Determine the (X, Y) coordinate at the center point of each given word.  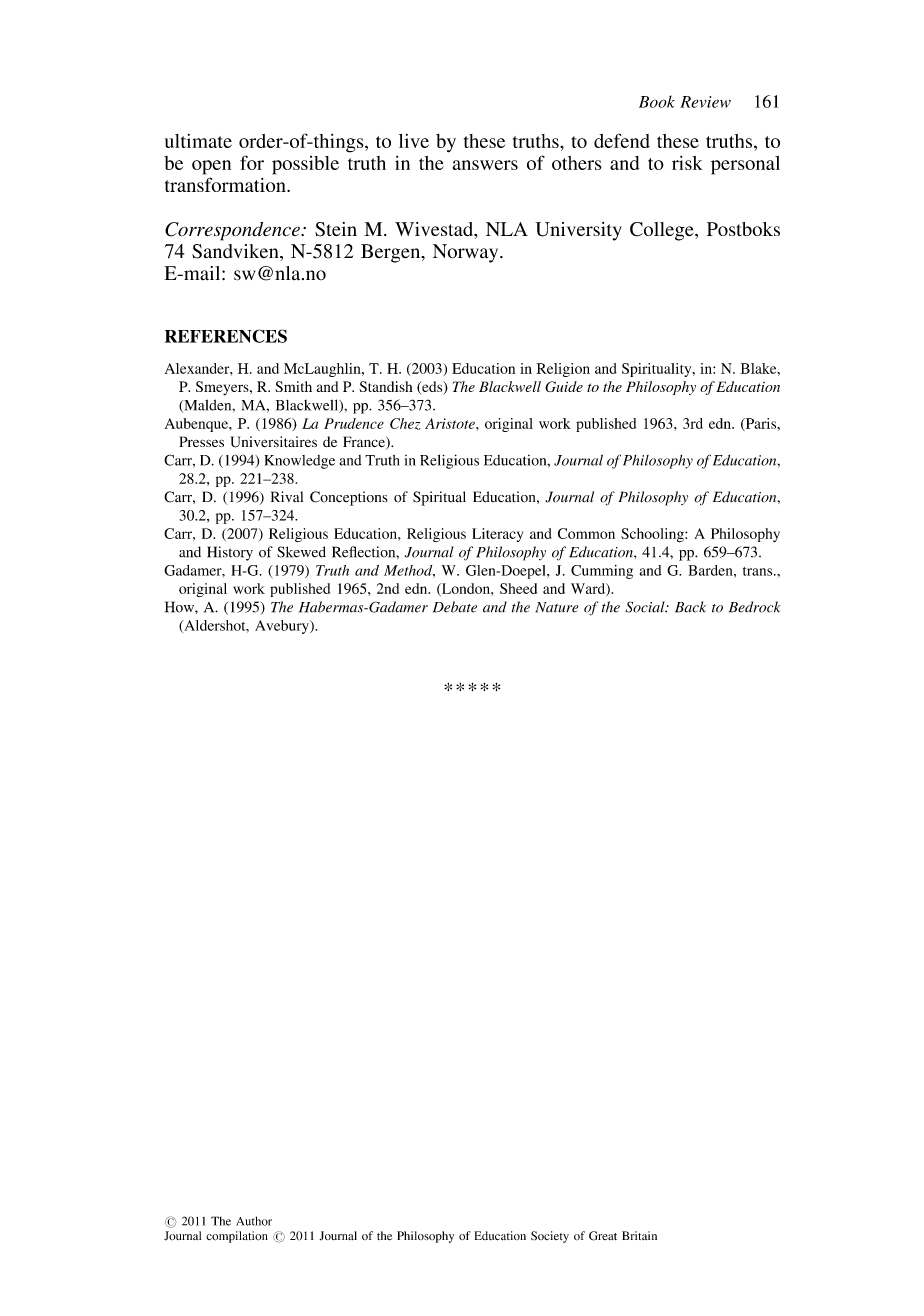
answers (485, 165)
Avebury (283, 627)
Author (254, 1221)
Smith (293, 386)
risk (687, 163)
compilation (237, 1237)
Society (550, 1237)
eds (432, 387)
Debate (455, 607)
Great (603, 1236)
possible (305, 165)
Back (690, 607)
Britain (639, 1235)
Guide (564, 386)
